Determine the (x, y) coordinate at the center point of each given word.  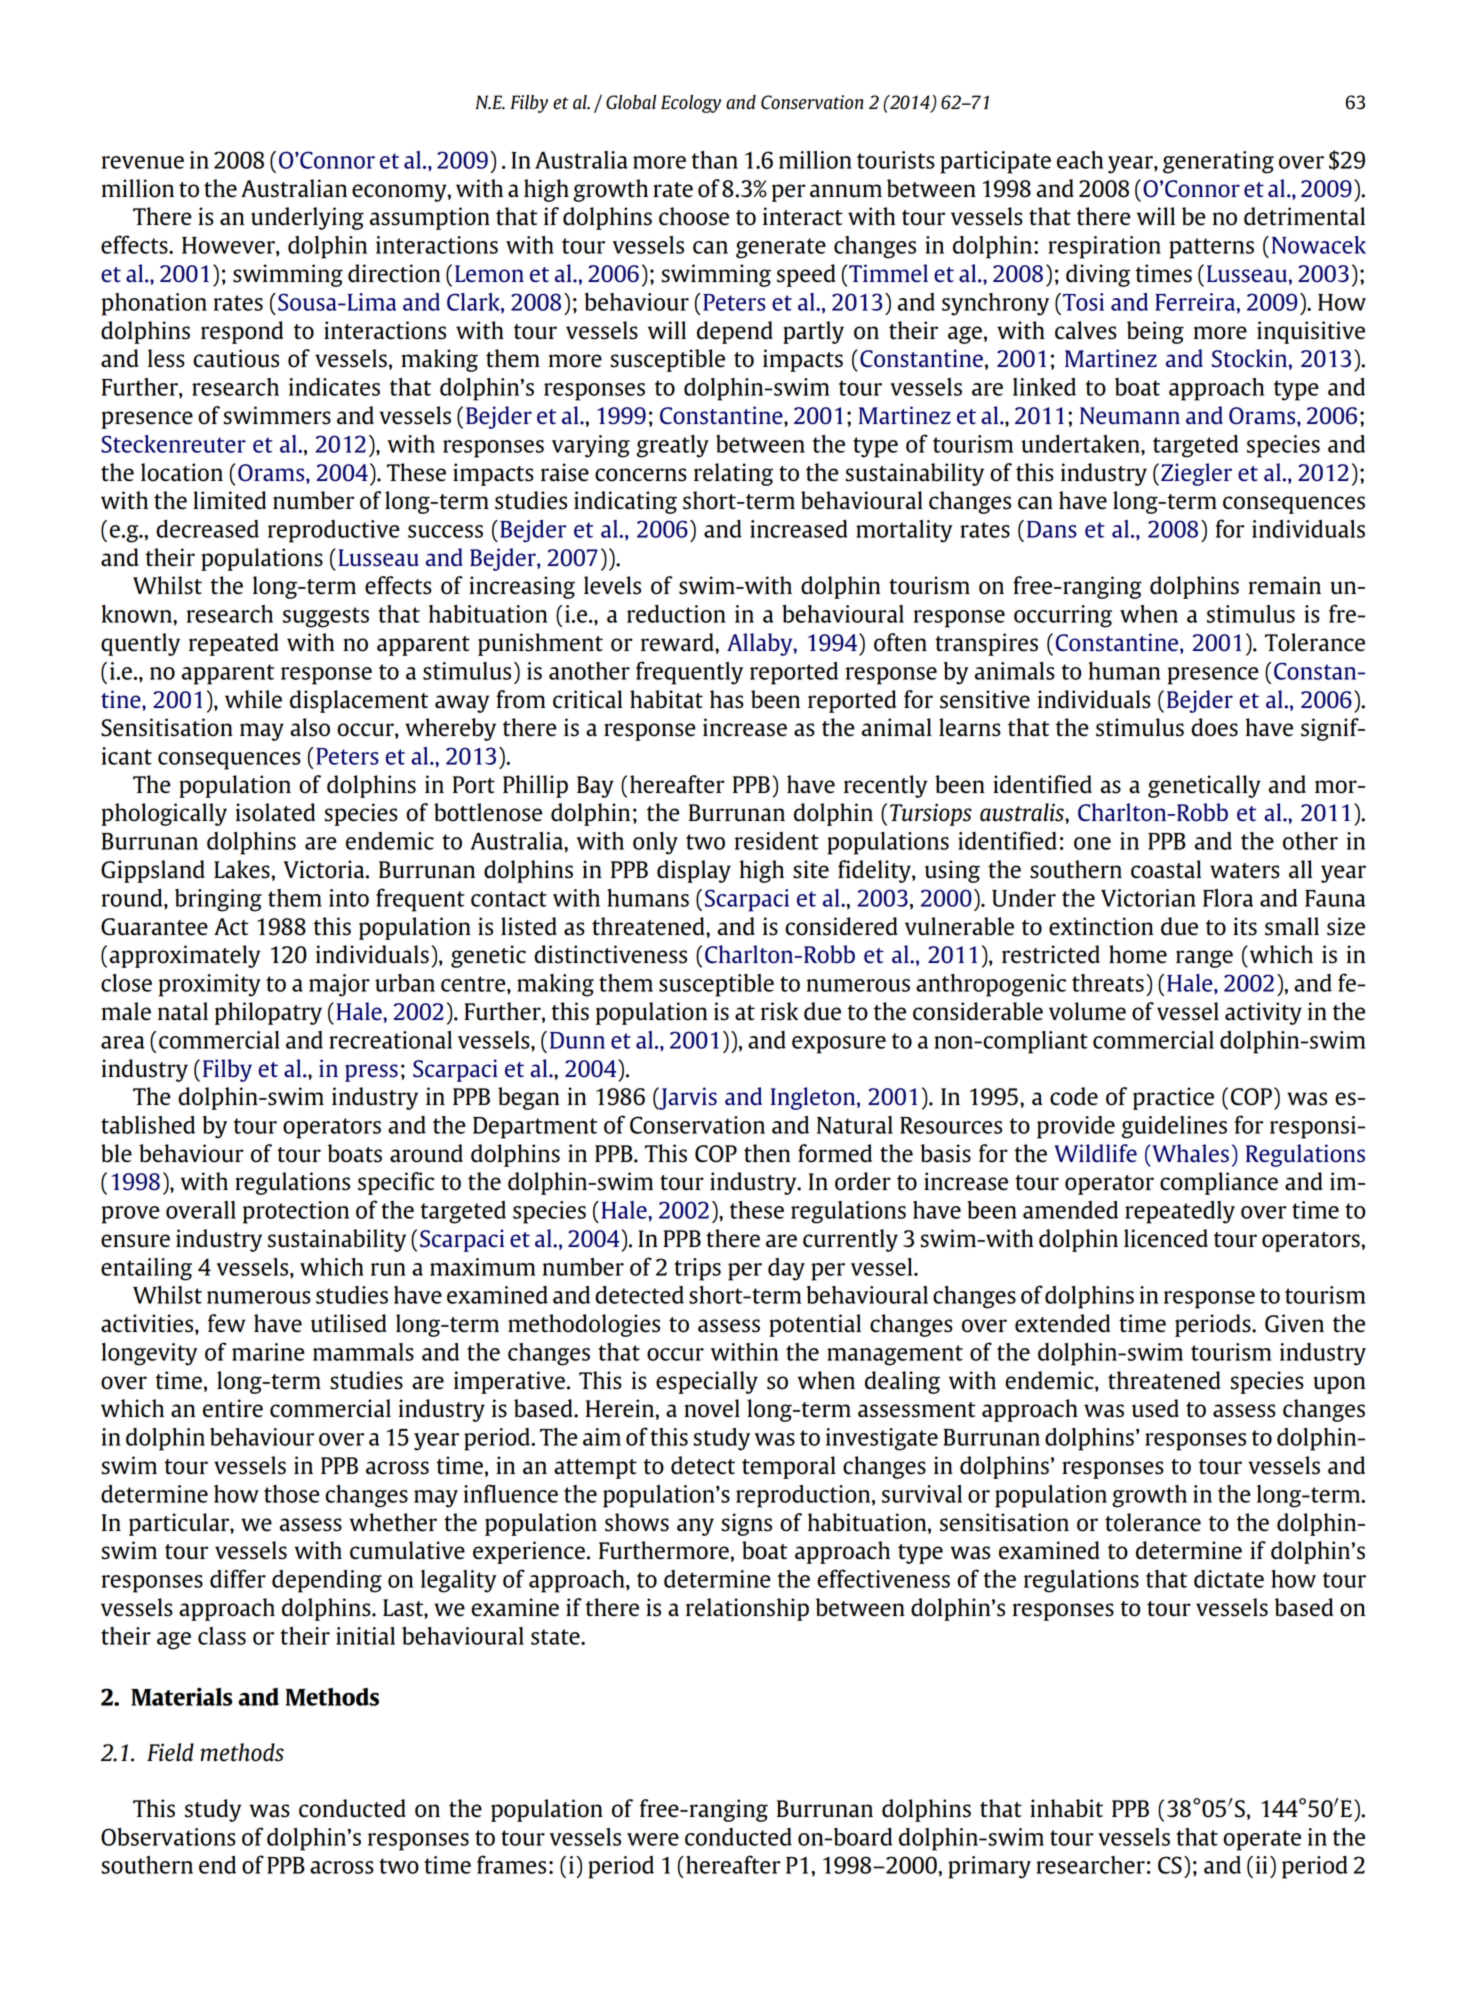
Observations (168, 1837)
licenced (1166, 1238)
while (253, 699)
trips (697, 1269)
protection (296, 1212)
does (1214, 727)
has (727, 699)
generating (1218, 162)
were (653, 1839)
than (715, 160)
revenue (143, 162)
